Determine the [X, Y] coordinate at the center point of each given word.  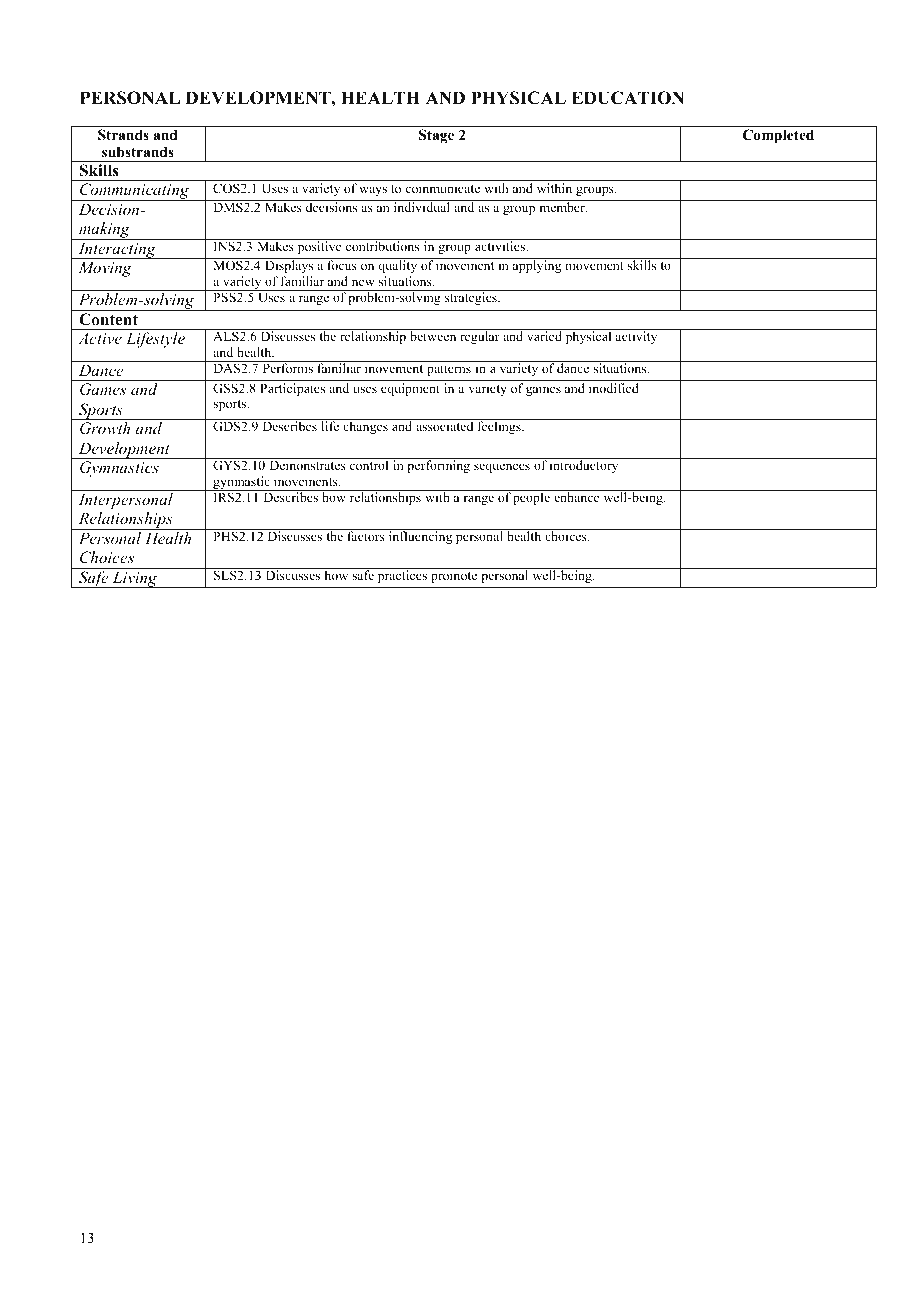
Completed [778, 136]
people [531, 497]
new [363, 282]
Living [135, 579]
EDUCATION [628, 98]
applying [537, 266]
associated [444, 426]
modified [614, 388]
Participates [292, 389]
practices [402, 575]
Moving [105, 269]
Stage [436, 136]
